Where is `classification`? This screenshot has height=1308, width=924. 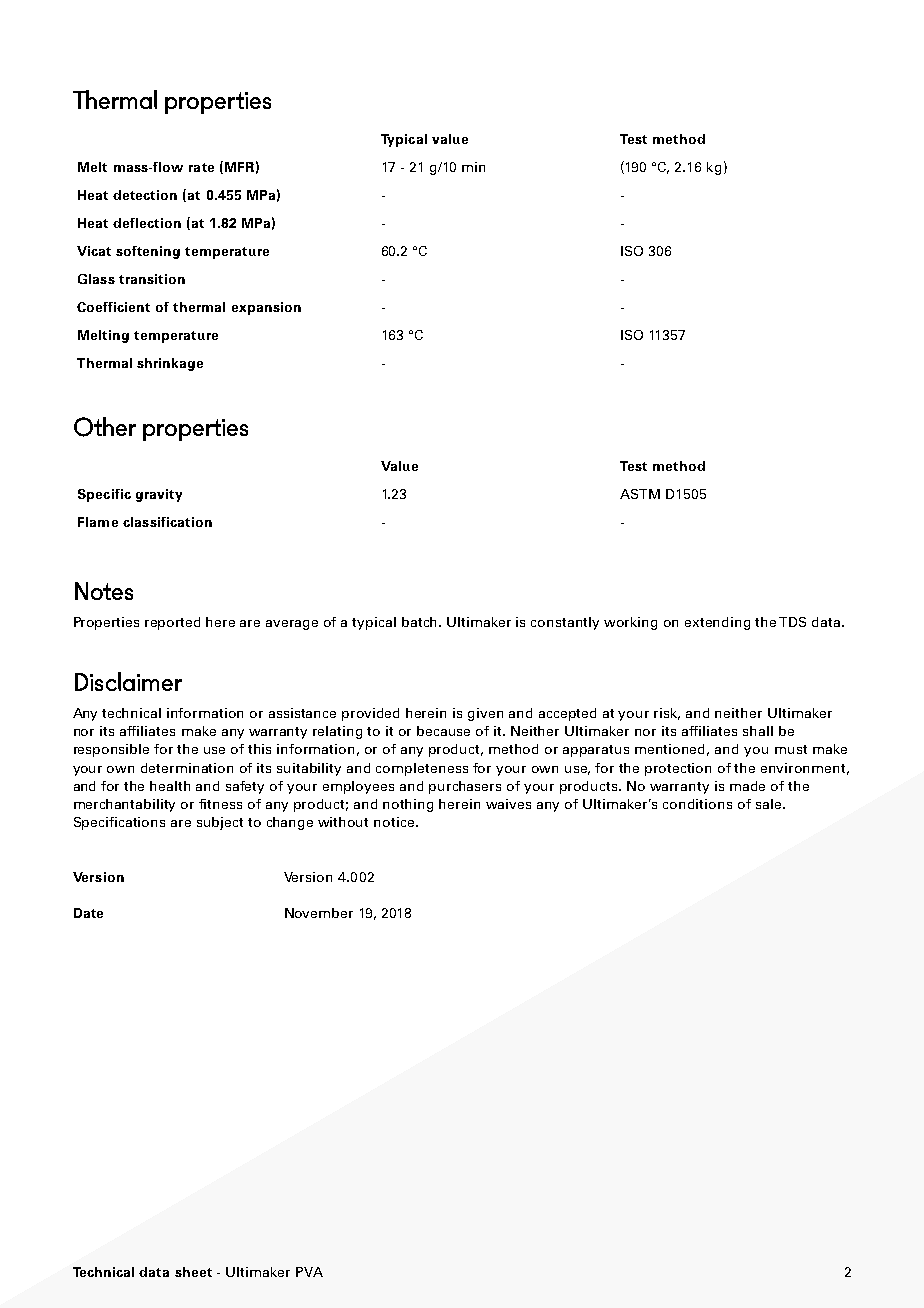 classification is located at coordinates (167, 522).
